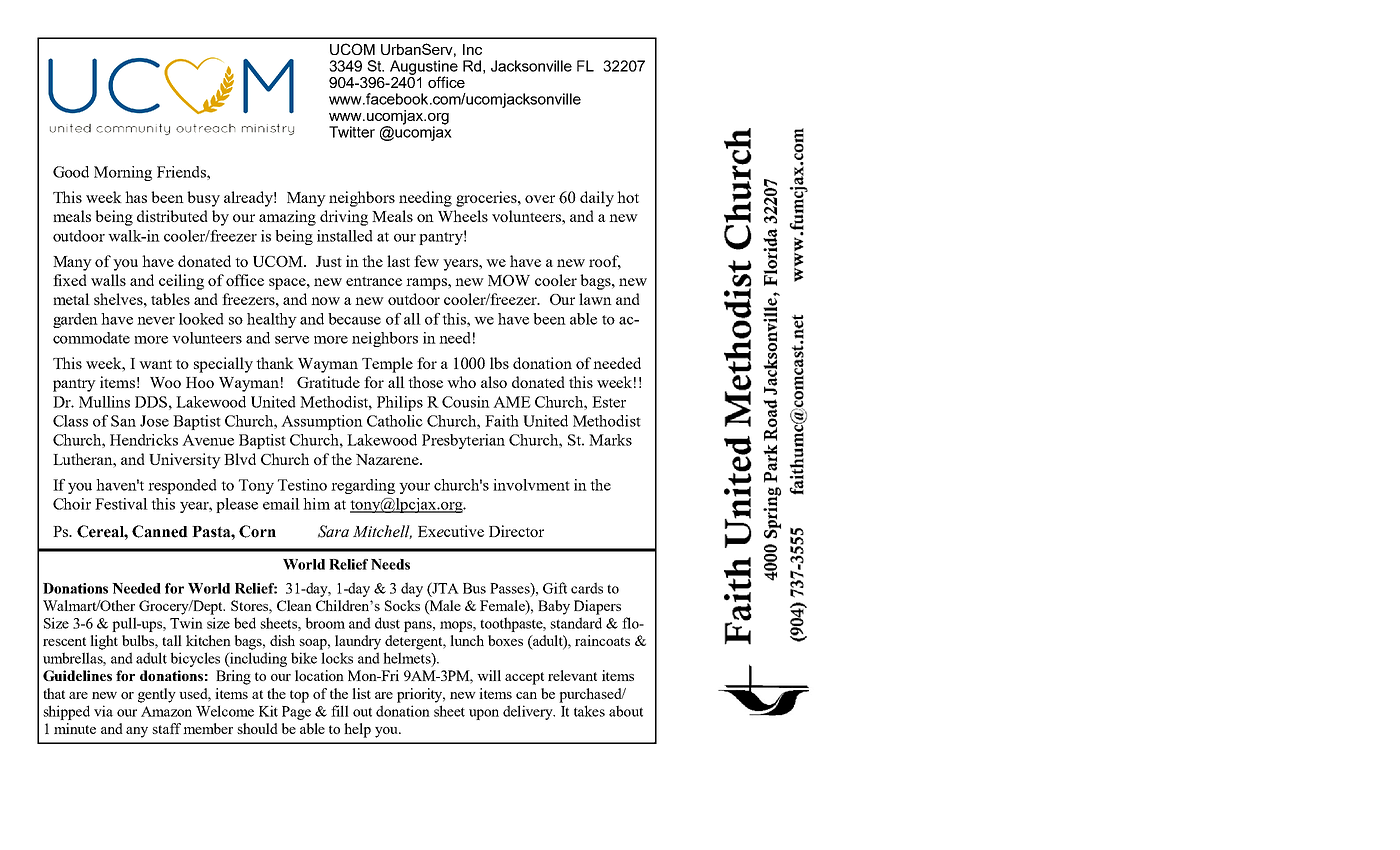 The width and height of the page is (1400, 850). I want to click on Augustine, so click(424, 68).
